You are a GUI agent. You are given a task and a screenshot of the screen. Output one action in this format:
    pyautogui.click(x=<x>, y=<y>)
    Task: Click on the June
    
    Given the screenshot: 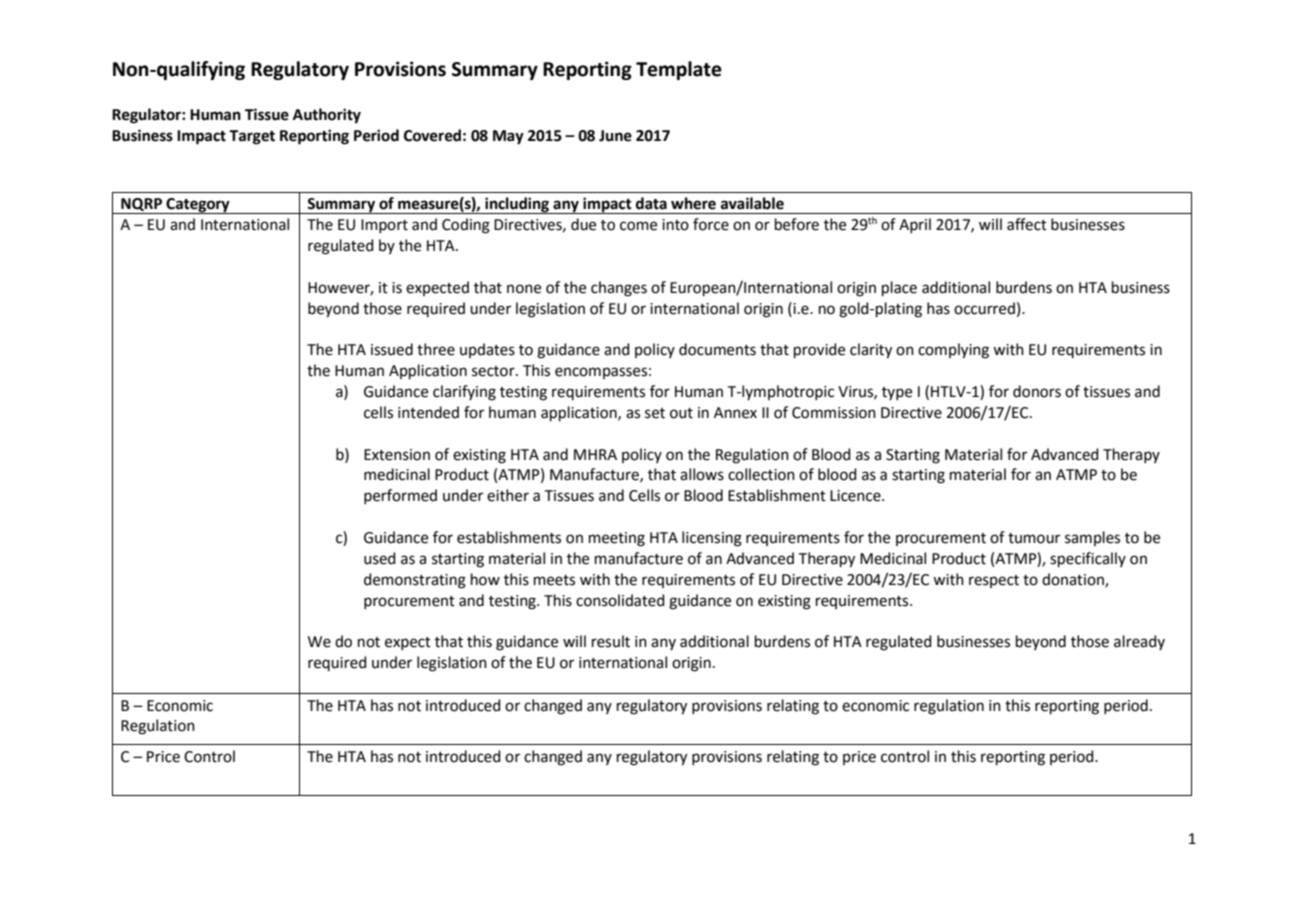 What is the action you would take?
    pyautogui.click(x=615, y=136)
